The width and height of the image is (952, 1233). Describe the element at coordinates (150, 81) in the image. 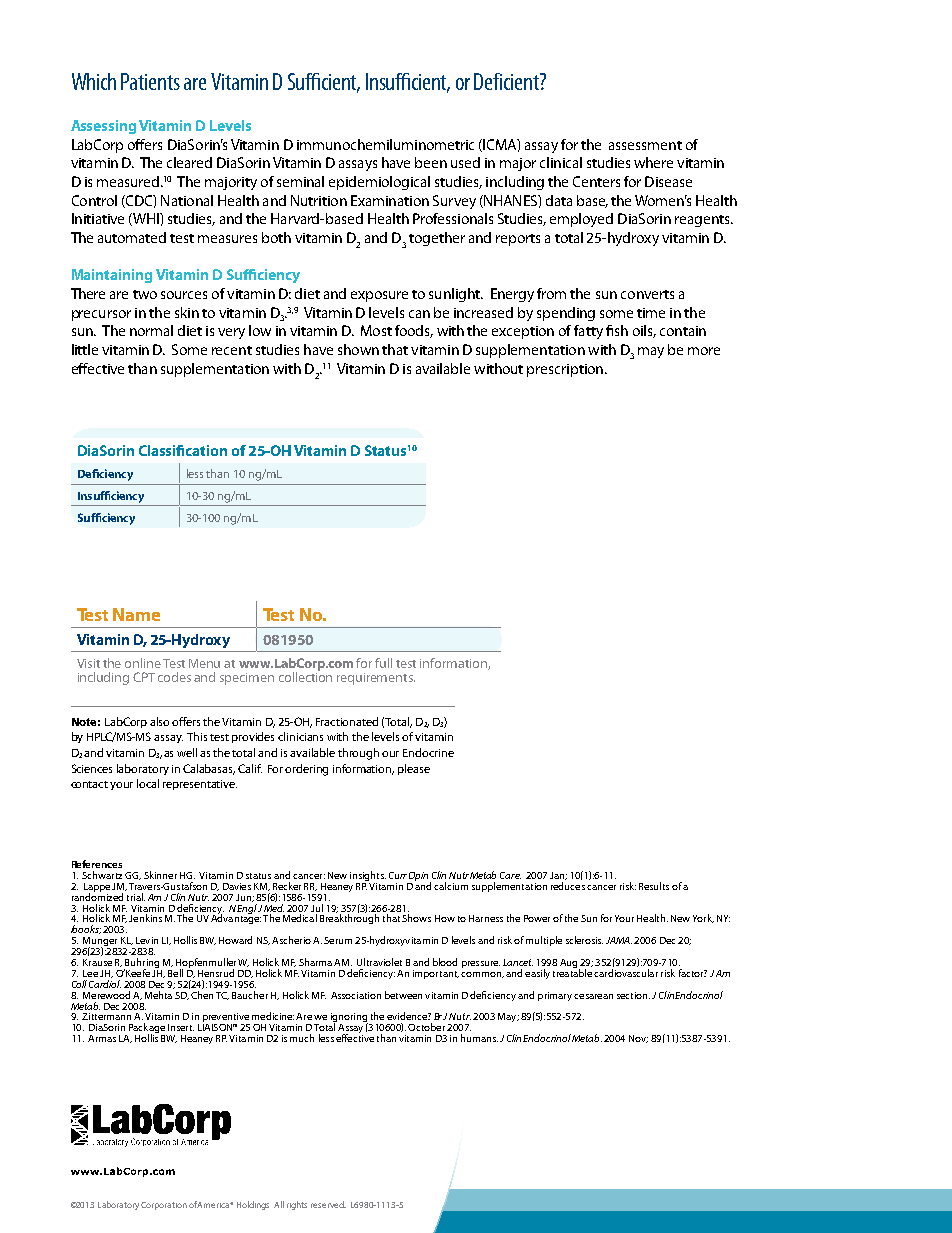

I see `Patients` at that location.
